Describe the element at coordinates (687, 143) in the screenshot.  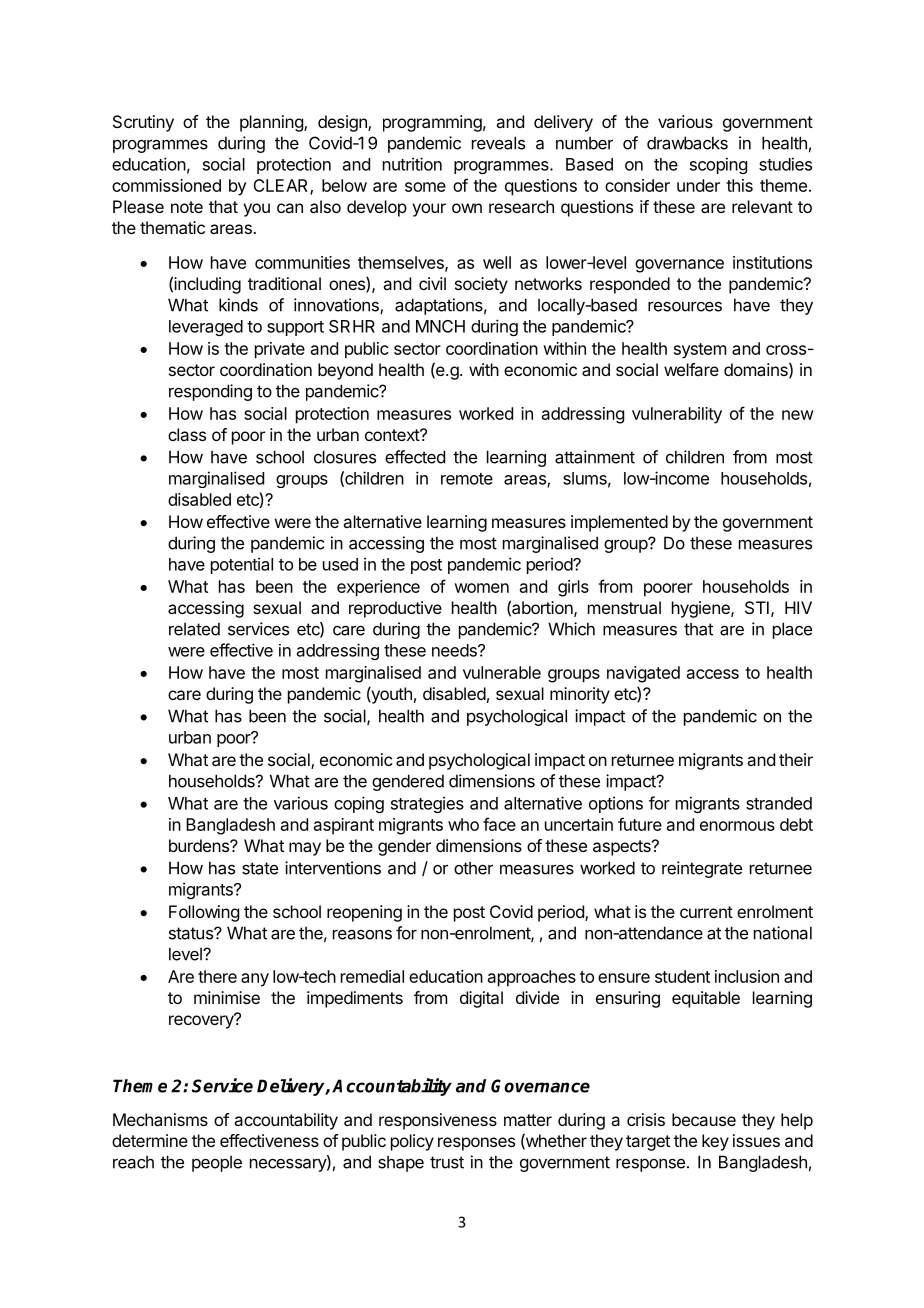
I see `drawbacks` at that location.
